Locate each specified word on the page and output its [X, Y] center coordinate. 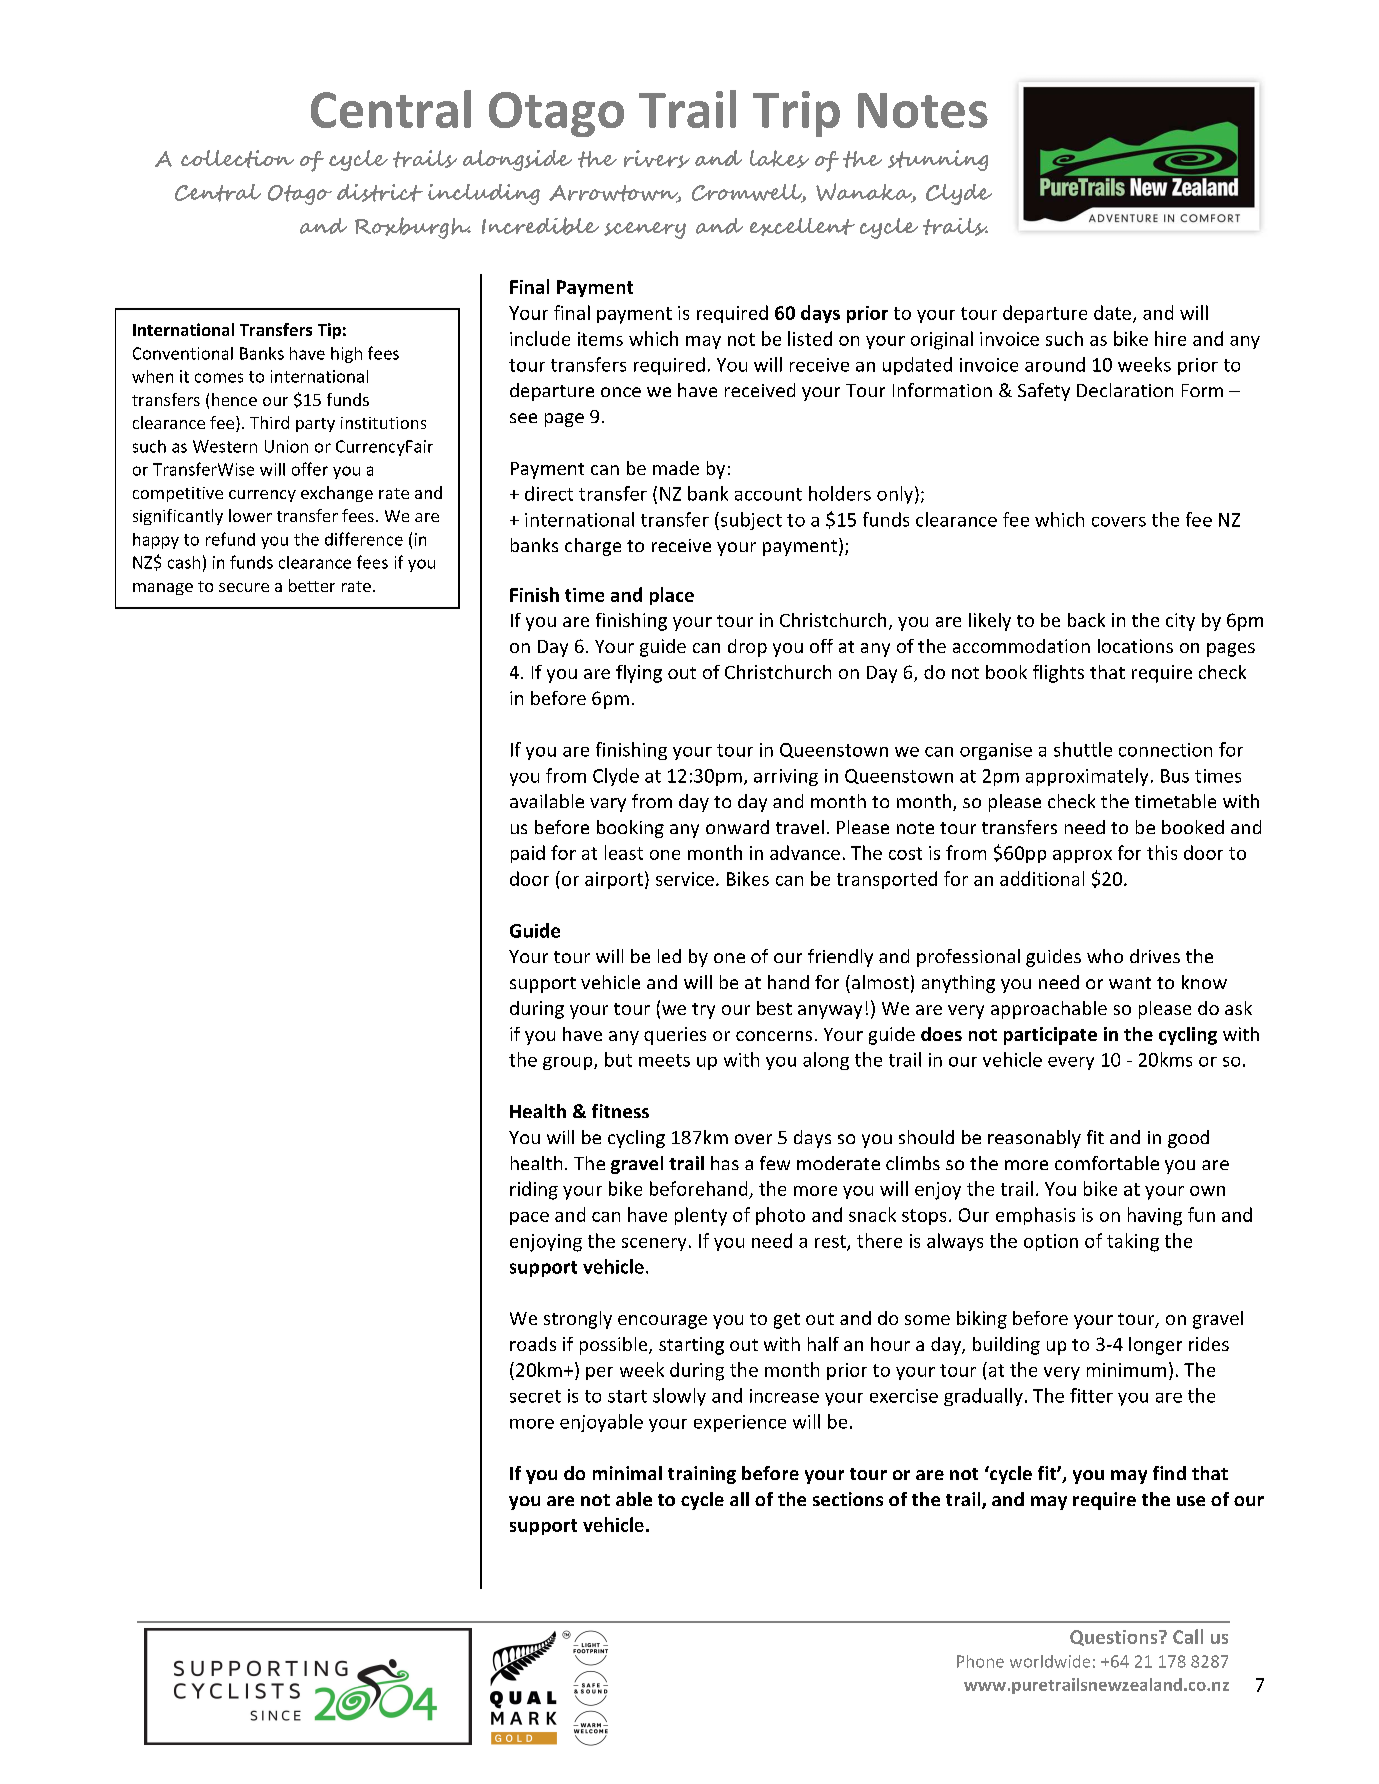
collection [237, 159]
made [676, 468]
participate [1050, 1036]
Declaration [1125, 390]
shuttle [1083, 749]
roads [533, 1344]
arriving [786, 777]
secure [244, 587]
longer [1155, 1346]
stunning [938, 160]
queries [675, 1036]
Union [286, 446]
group [569, 1063]
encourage [662, 1322]
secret [535, 1396]
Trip [796, 114]
